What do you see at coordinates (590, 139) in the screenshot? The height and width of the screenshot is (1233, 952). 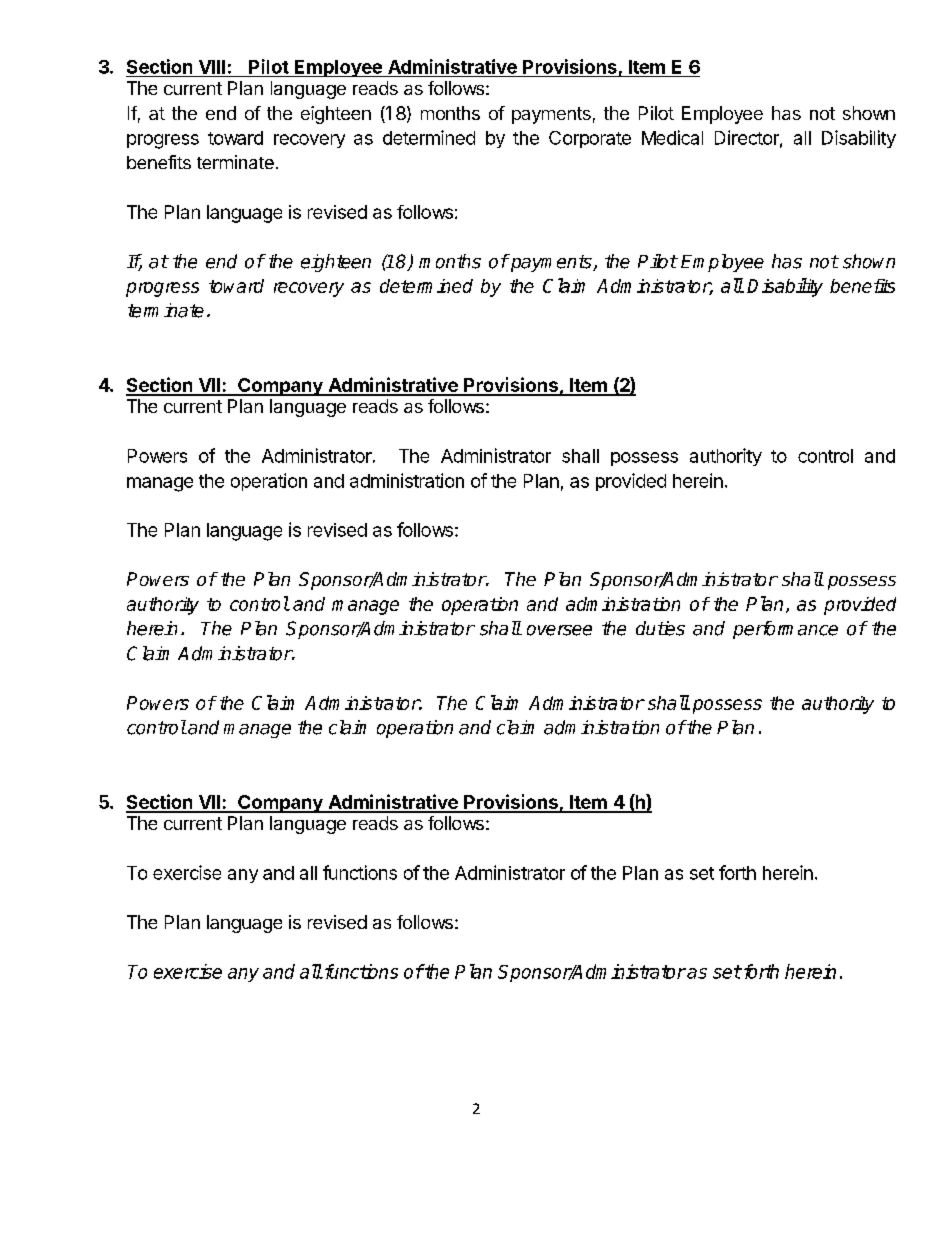 I see `Corporate` at bounding box center [590, 139].
